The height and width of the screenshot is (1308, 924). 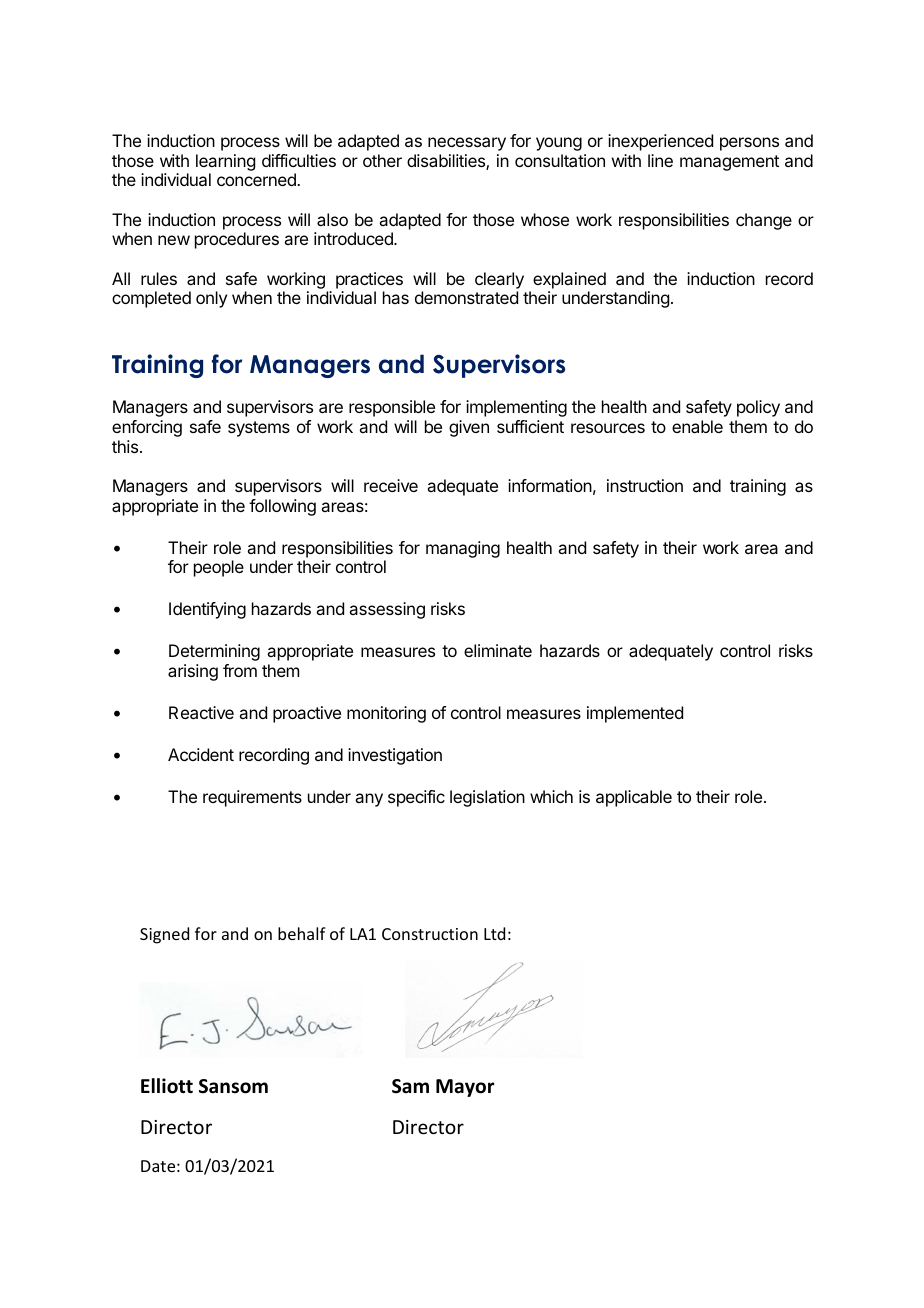 What do you see at coordinates (697, 426) in the screenshot?
I see `enable` at bounding box center [697, 426].
